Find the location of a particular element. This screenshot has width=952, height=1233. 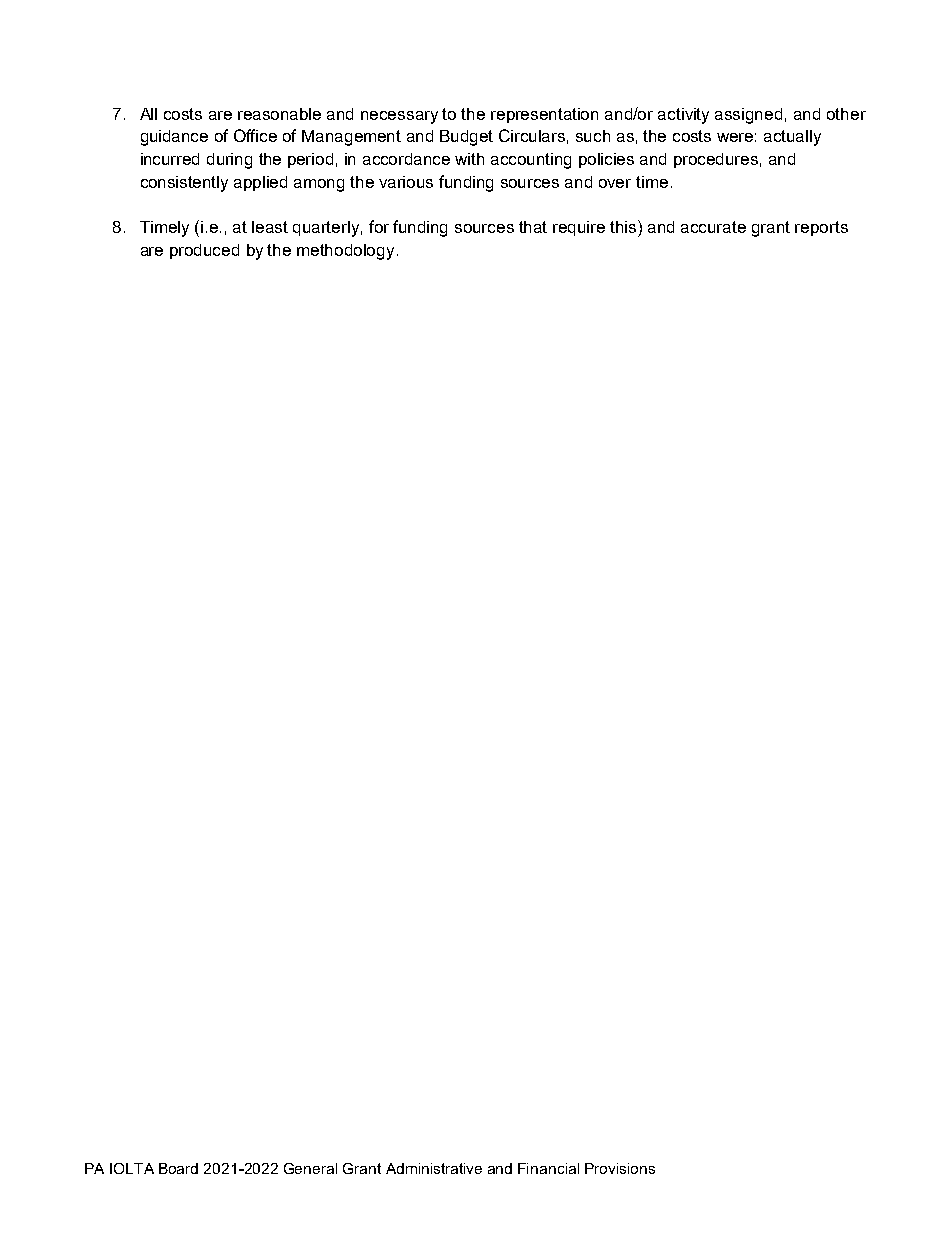

actually is located at coordinates (792, 138).
